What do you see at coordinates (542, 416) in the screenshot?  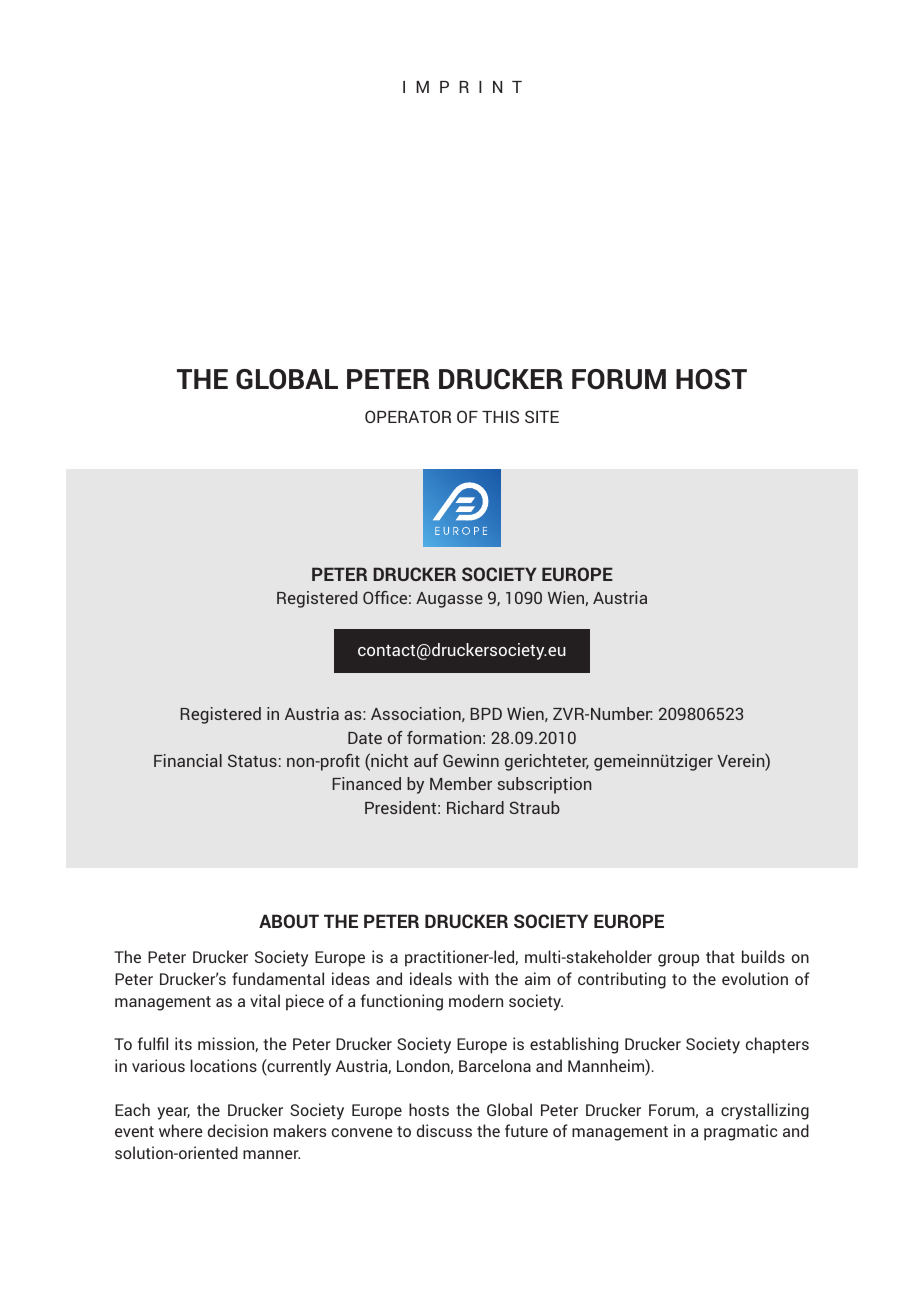 I see `site` at bounding box center [542, 416].
